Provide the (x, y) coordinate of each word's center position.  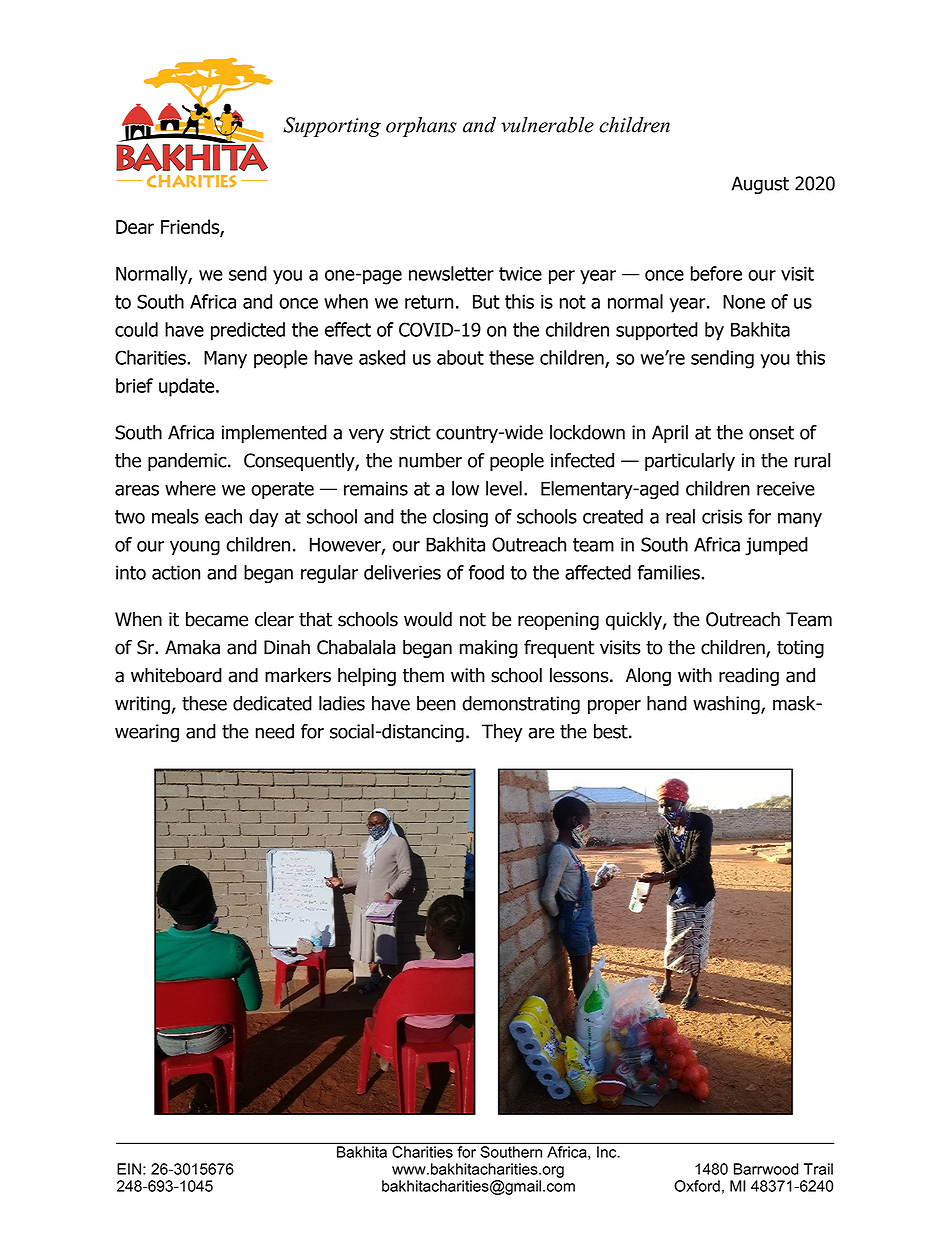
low (465, 488)
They (502, 733)
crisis (722, 516)
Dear (135, 227)
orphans (421, 127)
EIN (129, 1169)
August (760, 185)
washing (727, 705)
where (190, 488)
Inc (608, 1152)
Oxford (697, 1186)
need (275, 731)
